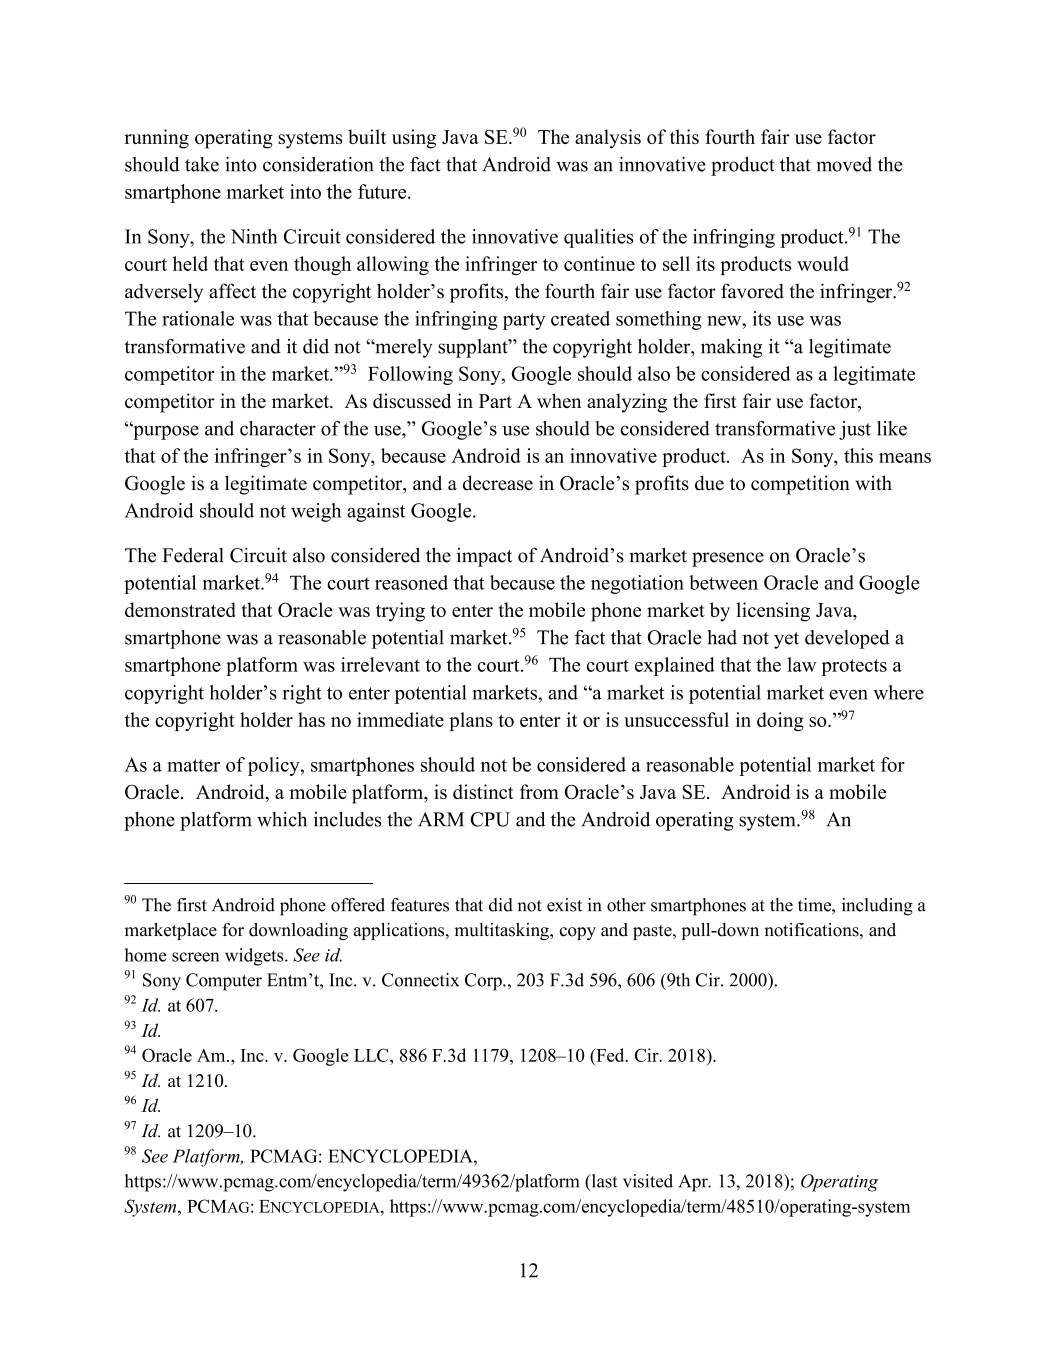 The width and height of the screenshot is (1057, 1368). What do you see at coordinates (801, 664) in the screenshot?
I see `law` at bounding box center [801, 664].
